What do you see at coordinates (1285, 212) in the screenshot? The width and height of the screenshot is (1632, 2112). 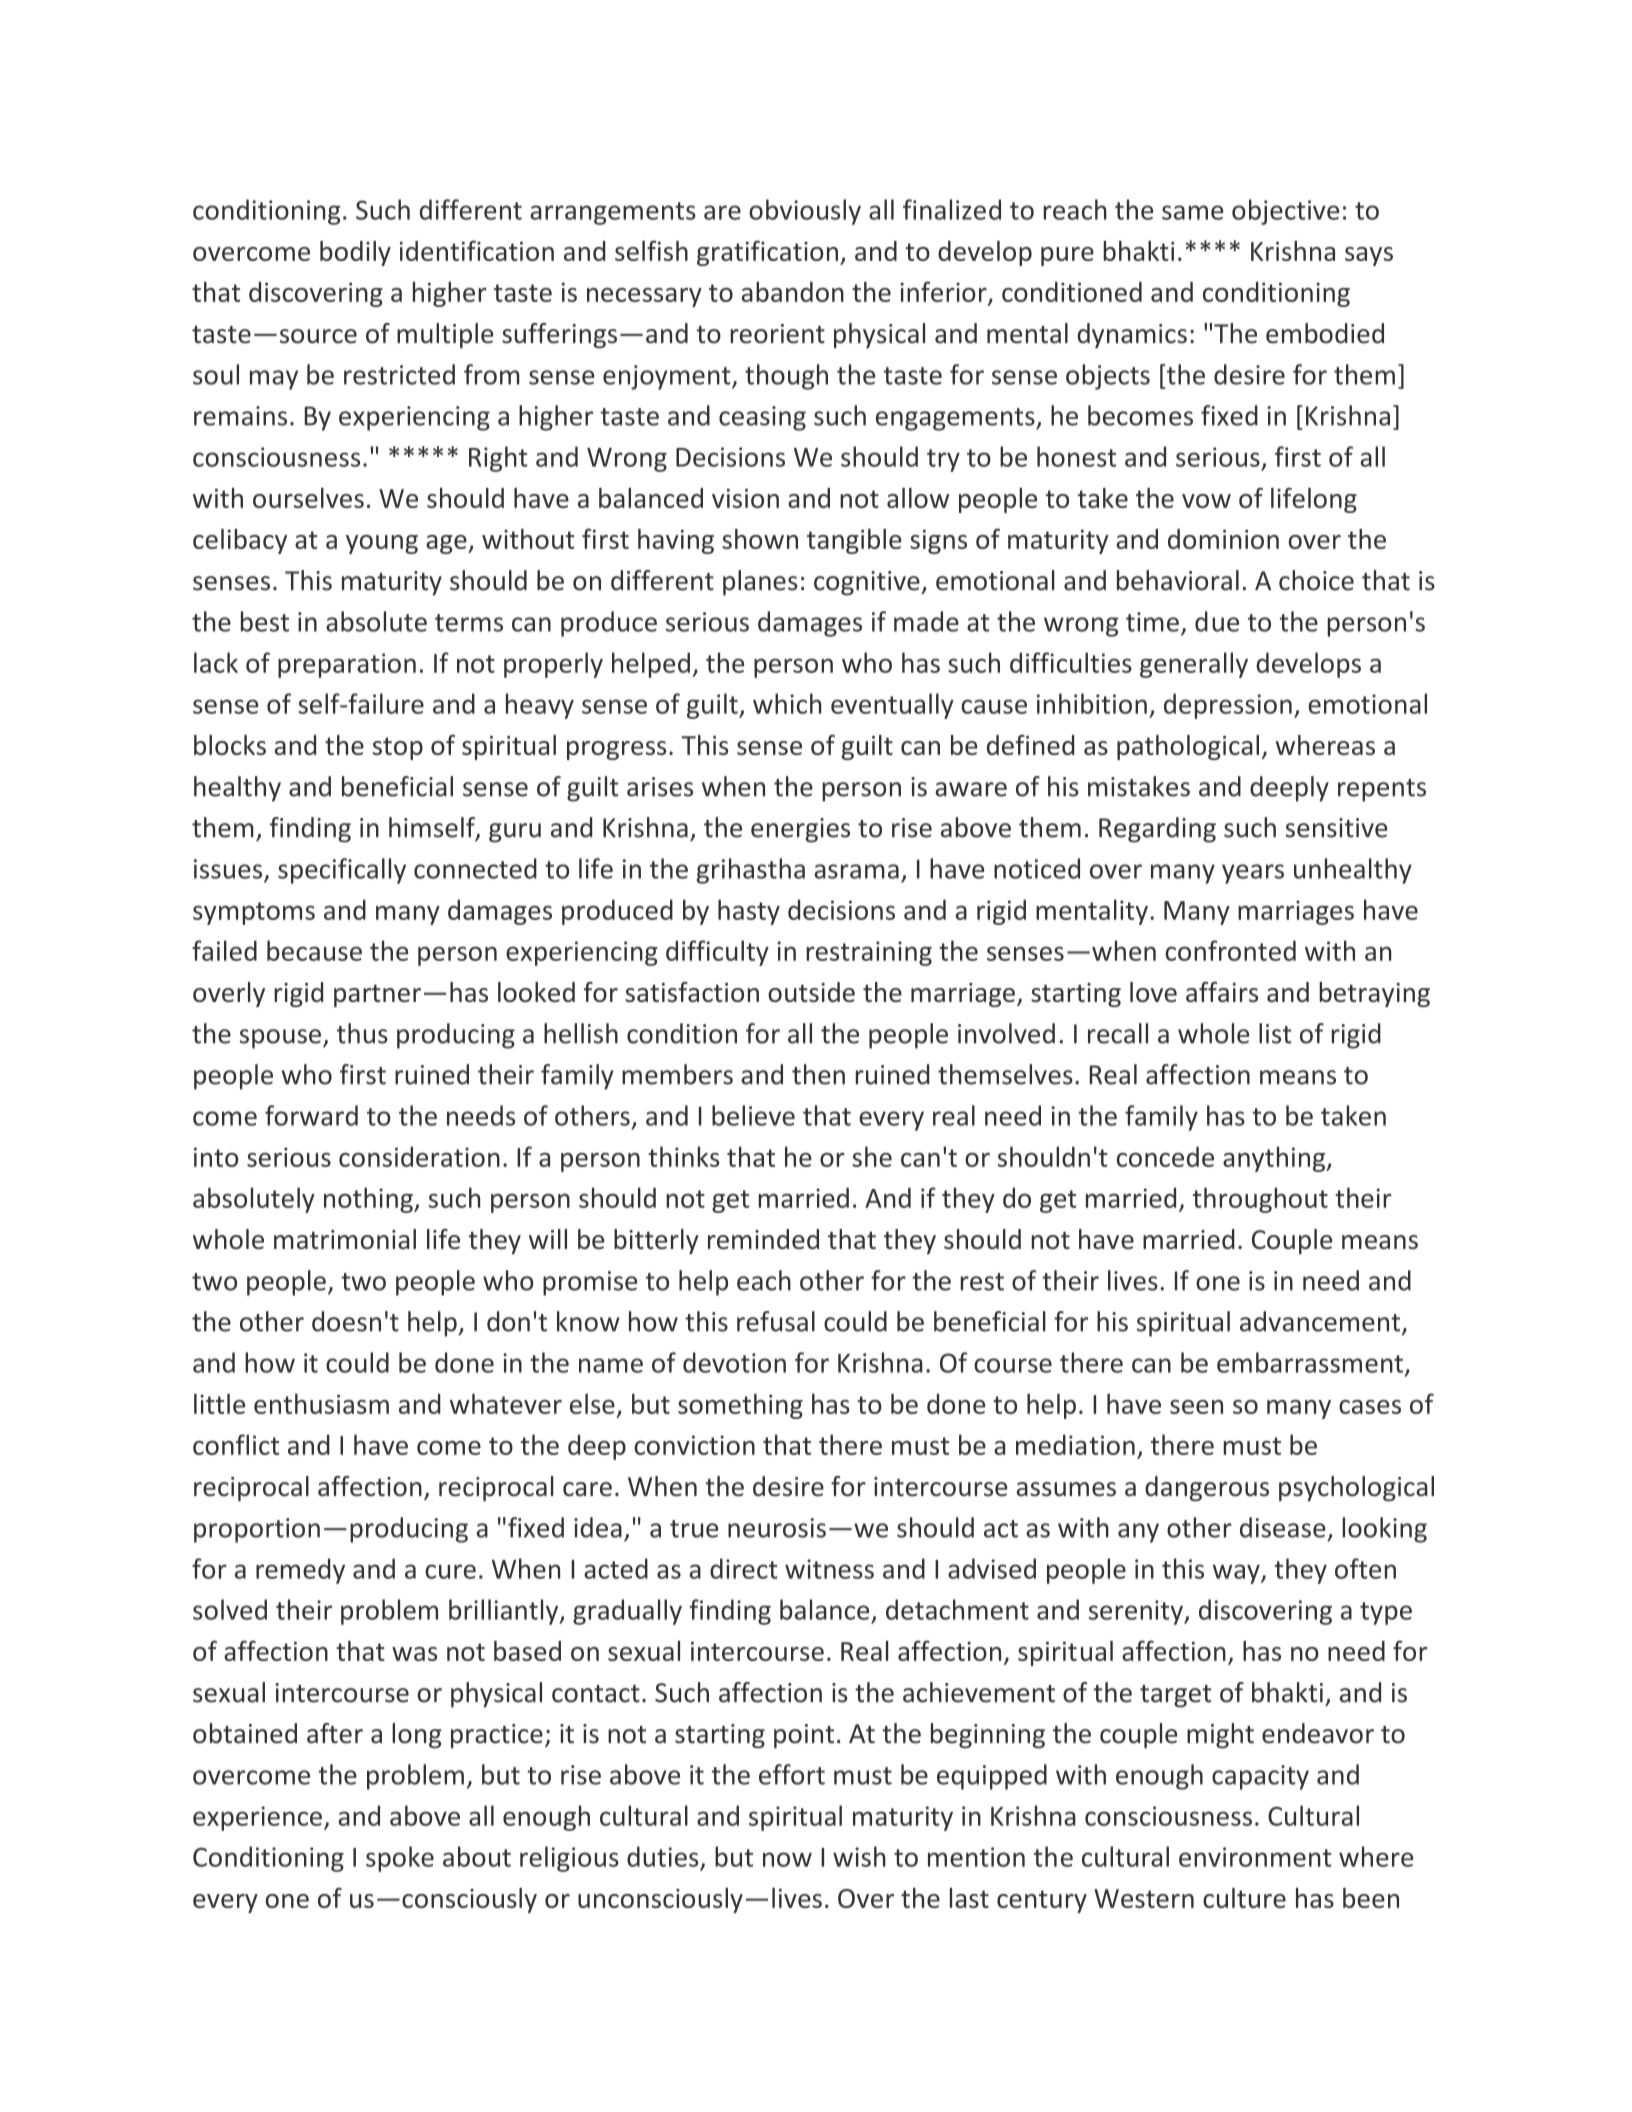 I see `objective` at bounding box center [1285, 212].
